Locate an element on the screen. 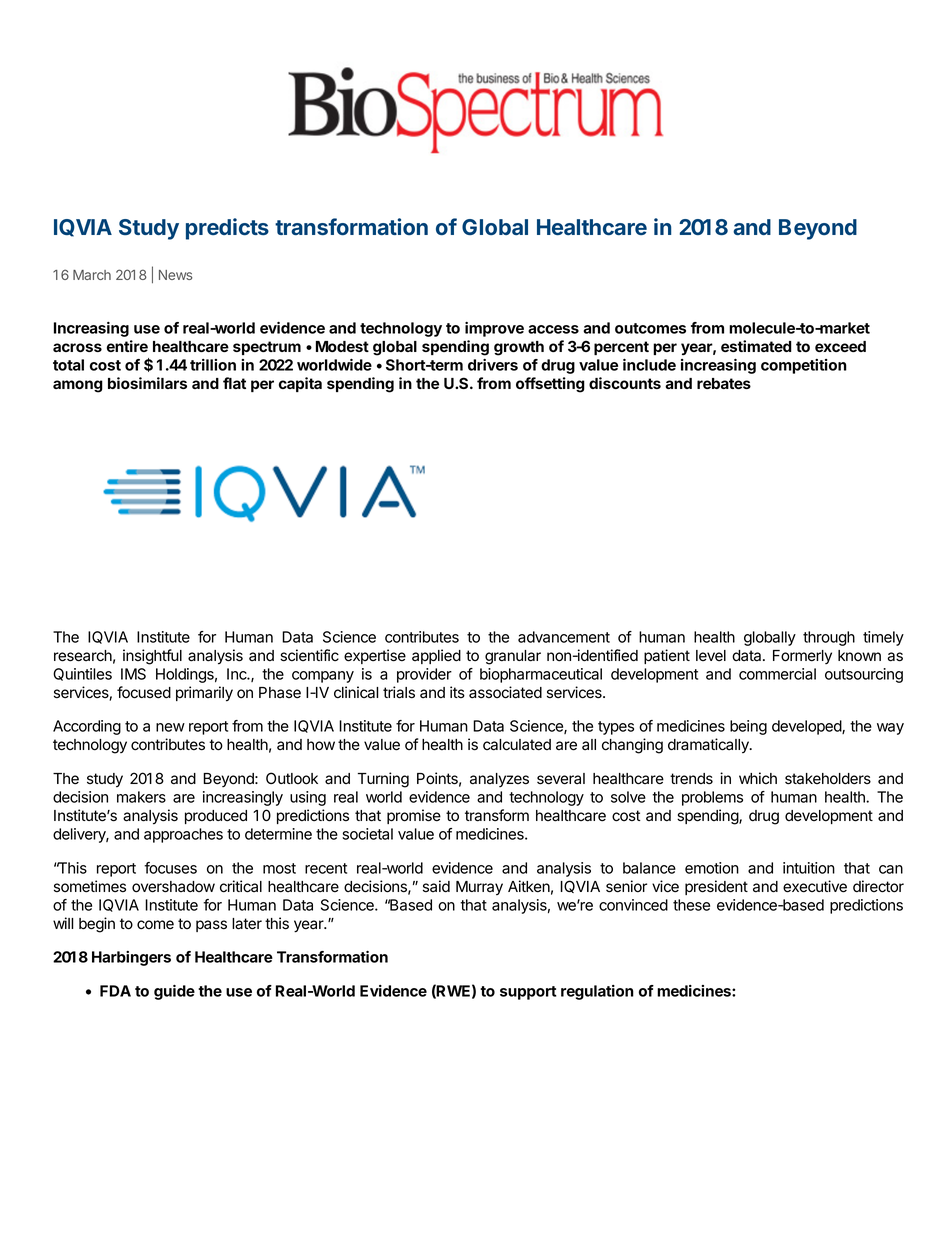 This screenshot has height=1233, width=952. calculated is located at coordinates (517, 745).
